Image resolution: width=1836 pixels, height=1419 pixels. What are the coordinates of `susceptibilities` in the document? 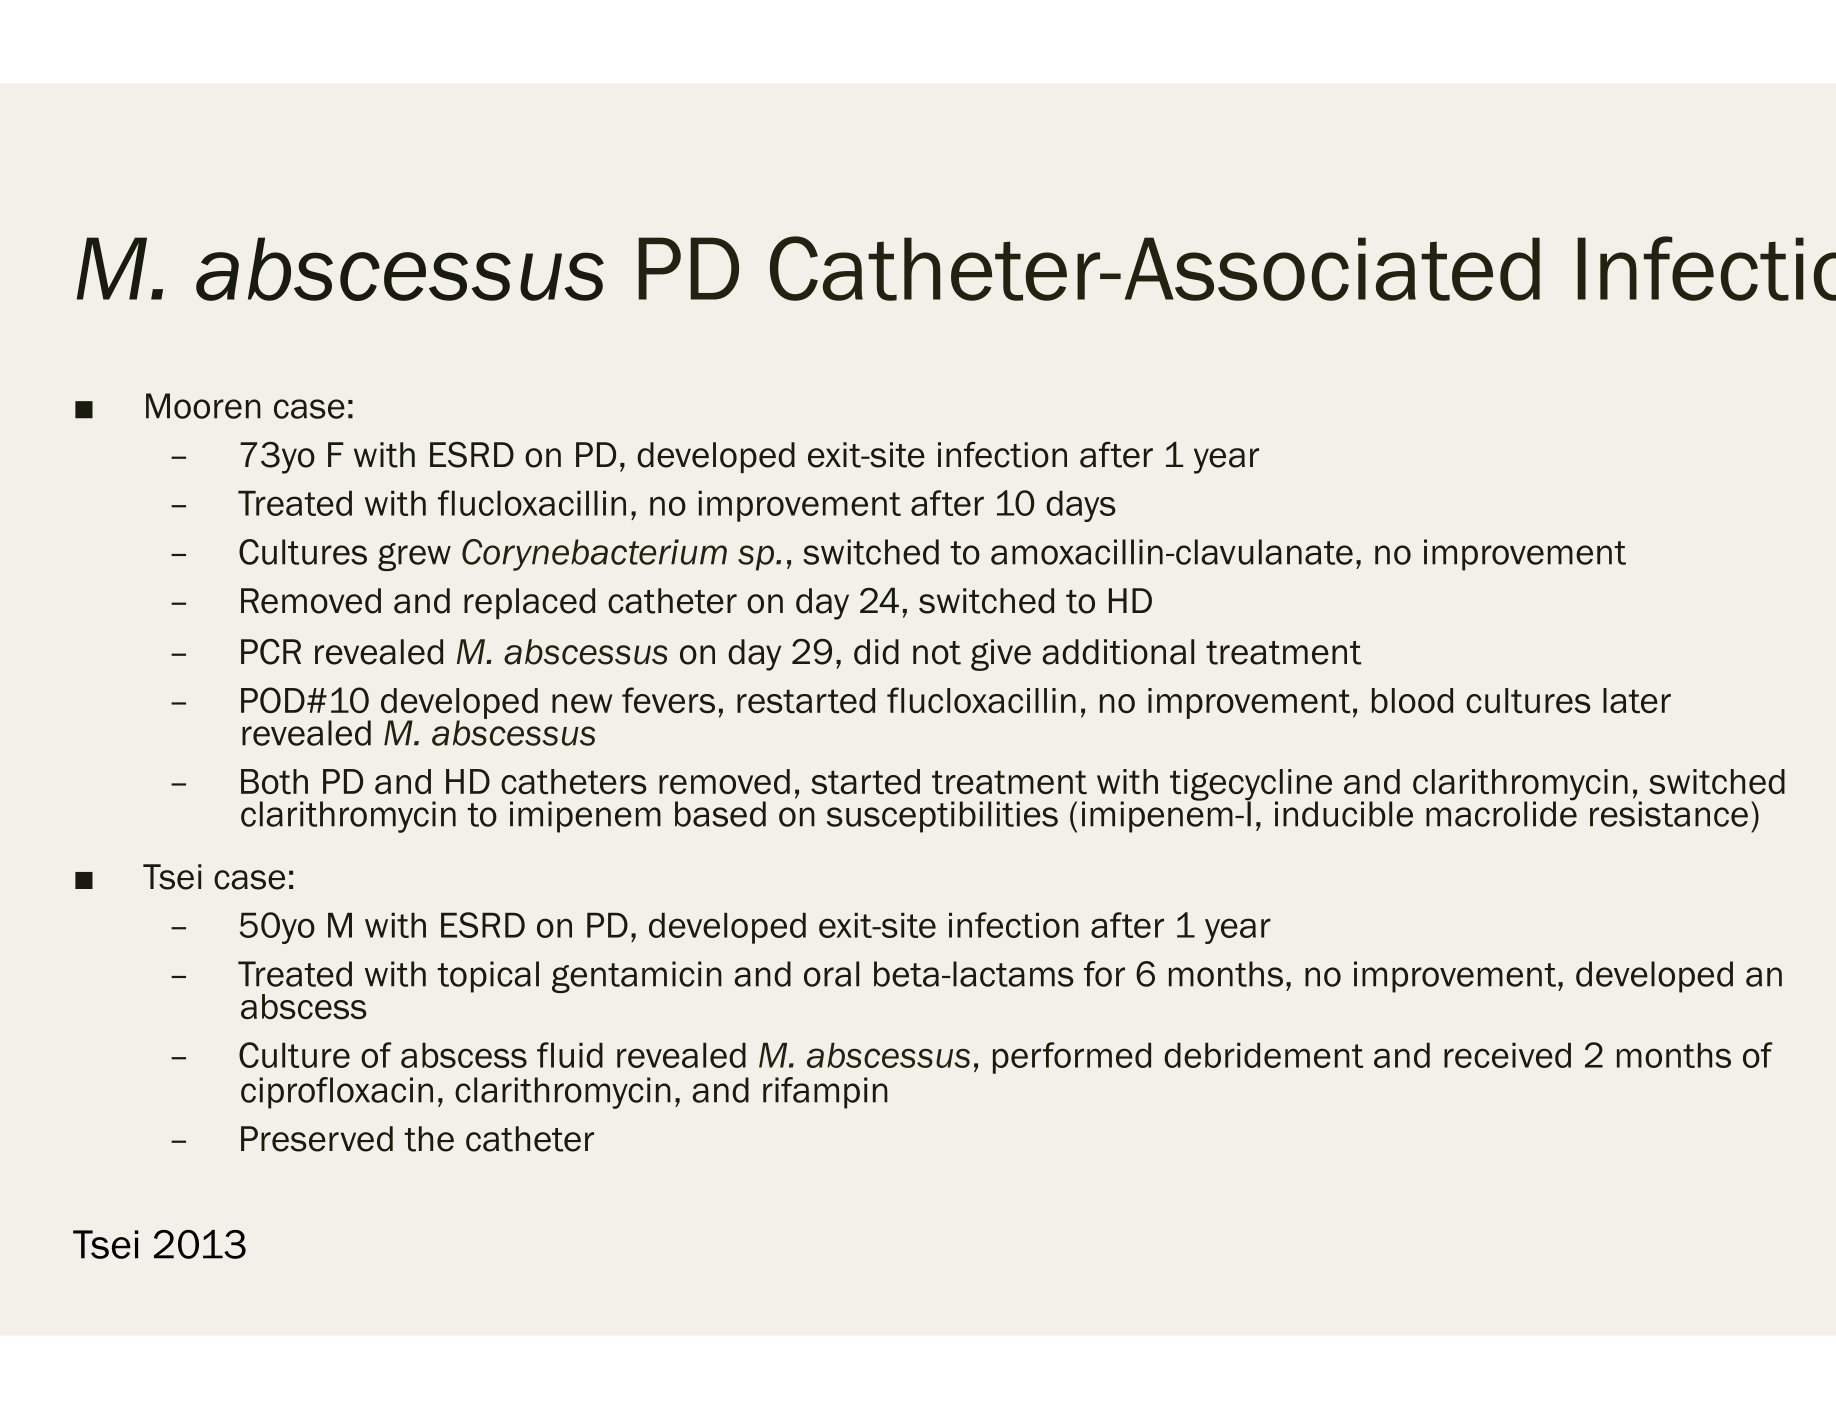 It's located at (942, 817).
